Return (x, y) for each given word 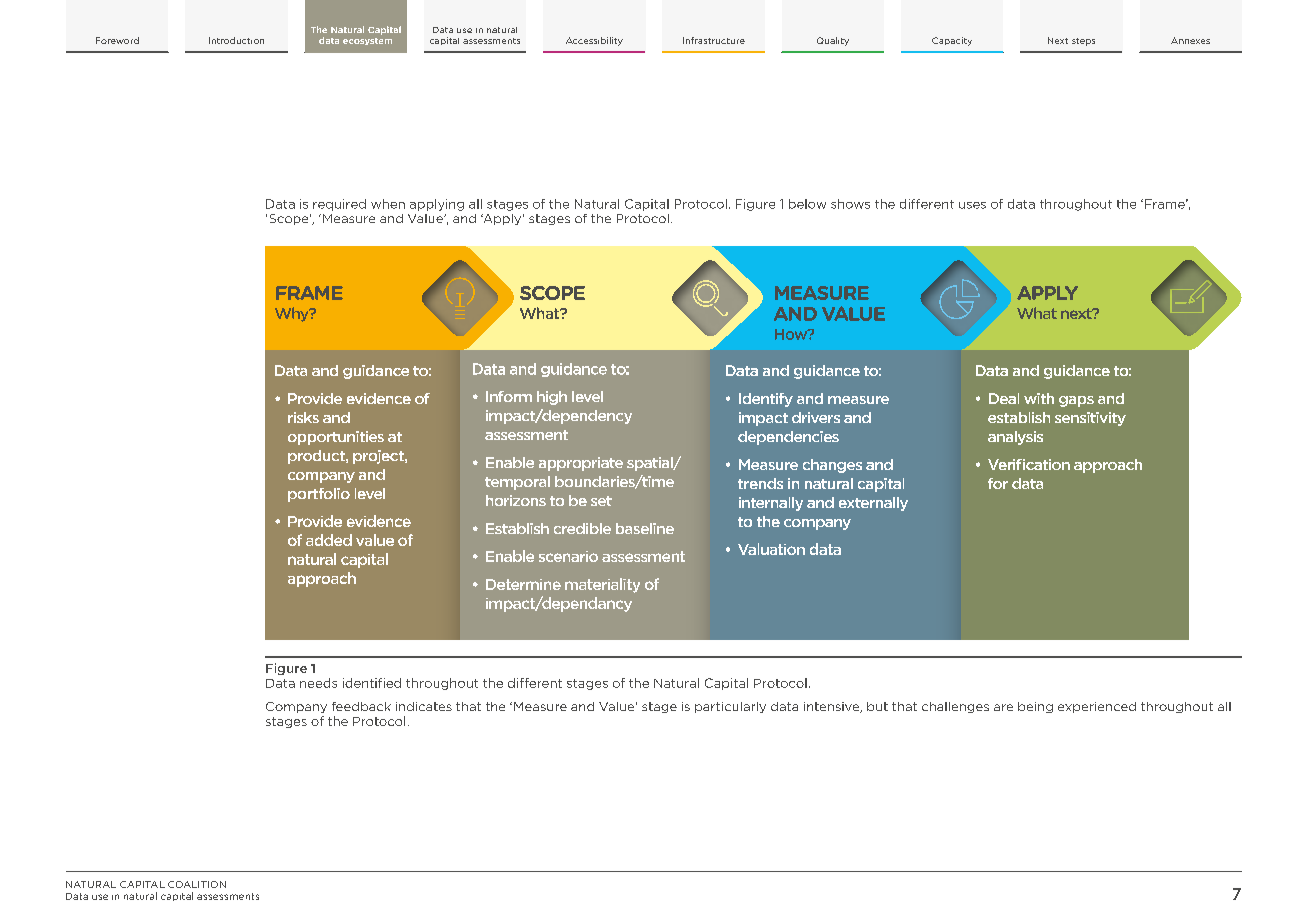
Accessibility (594, 41)
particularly (730, 707)
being (1035, 707)
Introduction (236, 40)
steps (1083, 42)
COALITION (197, 884)
